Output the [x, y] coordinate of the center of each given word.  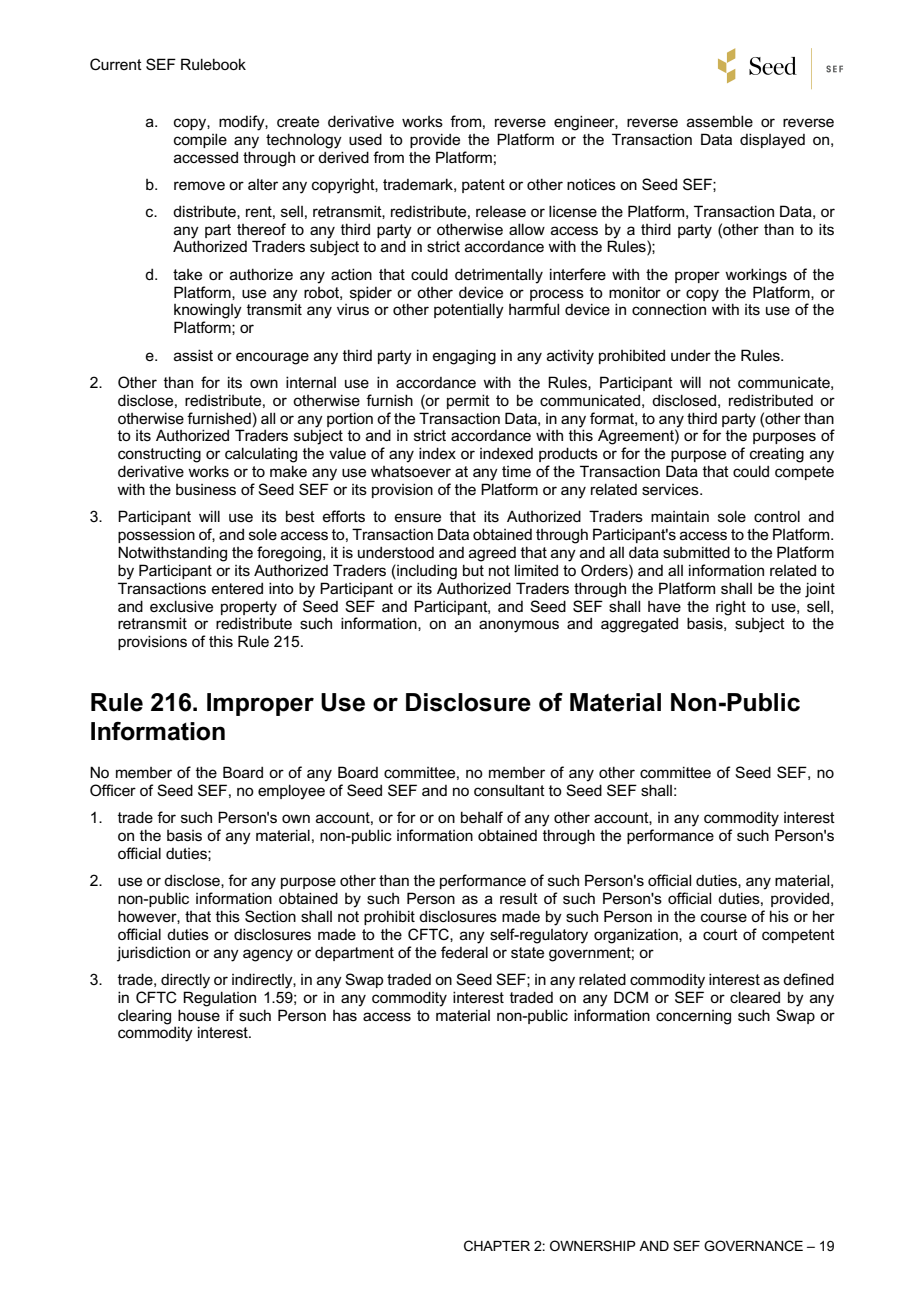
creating [777, 455]
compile [200, 140]
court [720, 934]
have [664, 606]
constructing [159, 455]
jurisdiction [153, 954]
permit [468, 401]
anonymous [519, 626]
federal [464, 952]
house [199, 1015]
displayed [772, 141]
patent [483, 186]
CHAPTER [497, 1245]
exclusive [181, 606]
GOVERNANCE [753, 1245]
